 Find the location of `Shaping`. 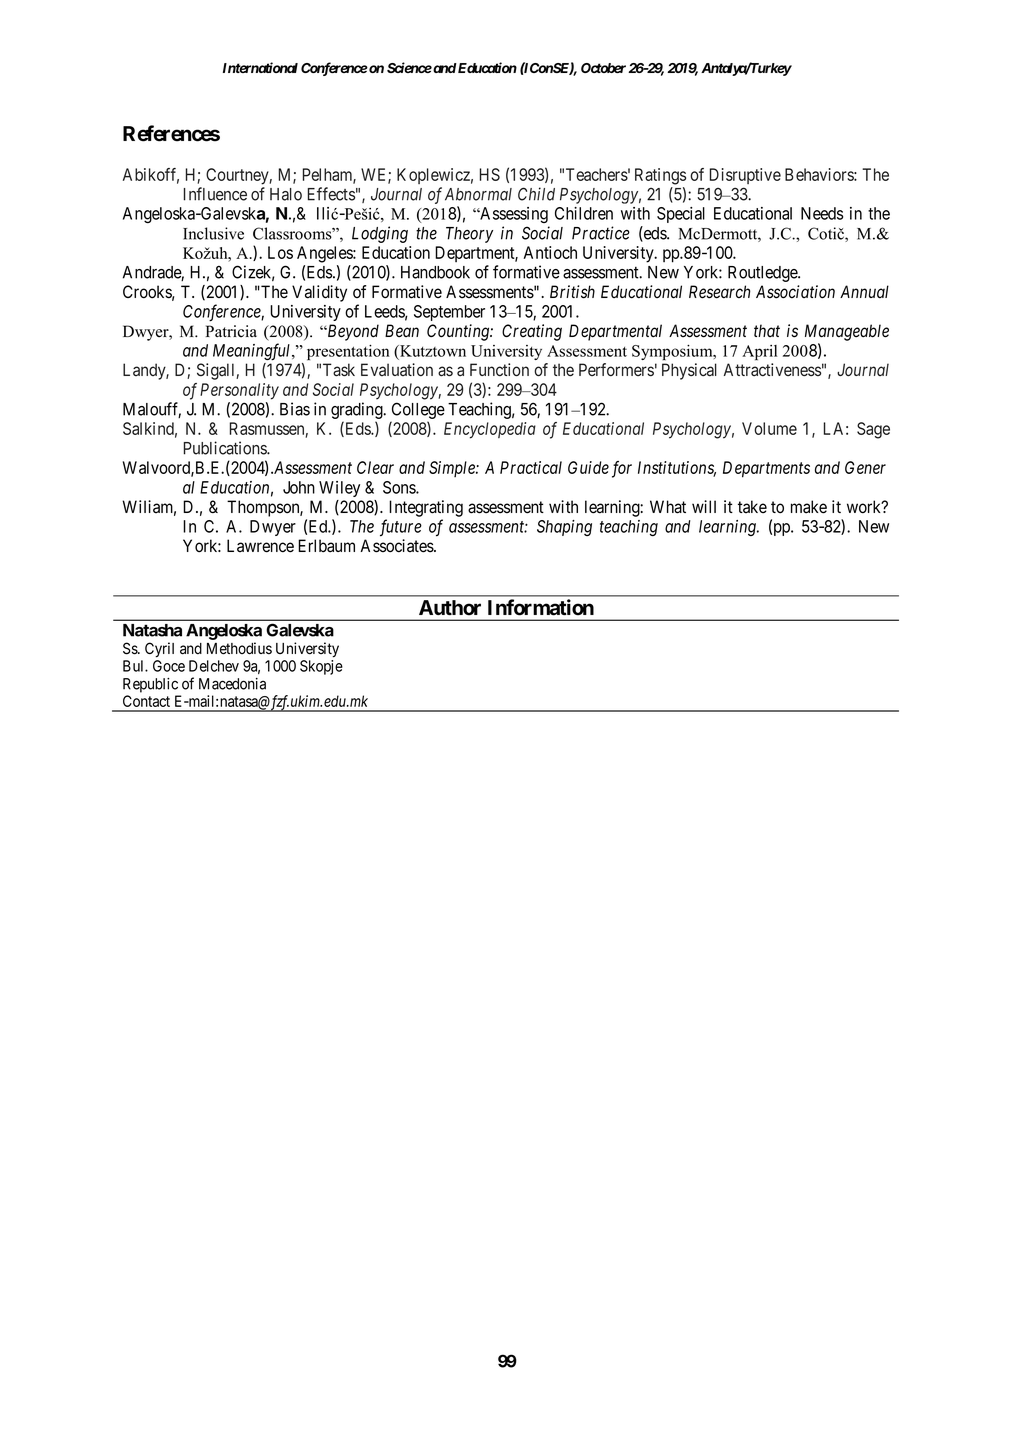

Shaping is located at coordinates (564, 528).
